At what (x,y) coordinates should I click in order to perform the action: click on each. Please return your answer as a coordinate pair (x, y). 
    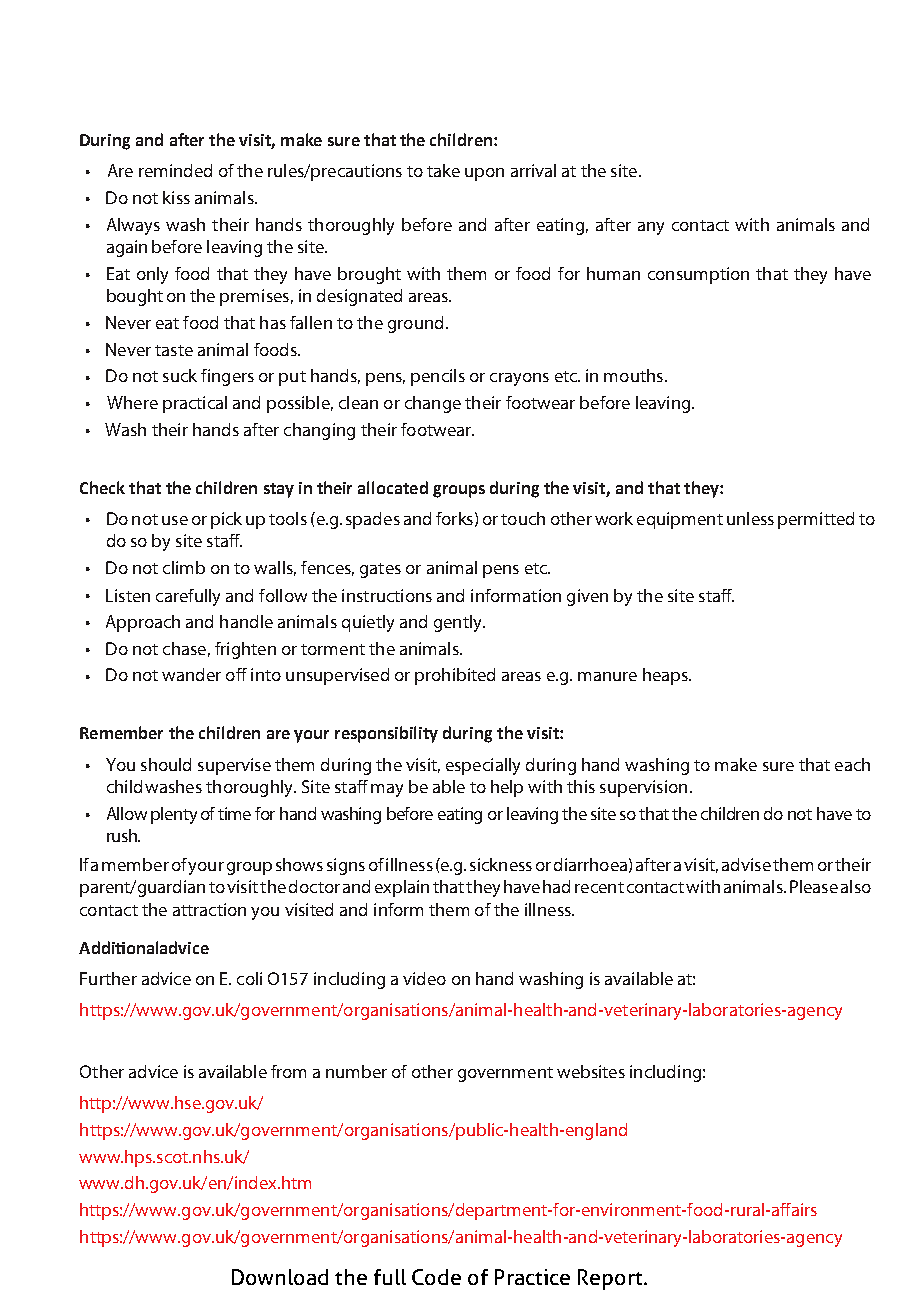
    Looking at the image, I should click on (852, 764).
